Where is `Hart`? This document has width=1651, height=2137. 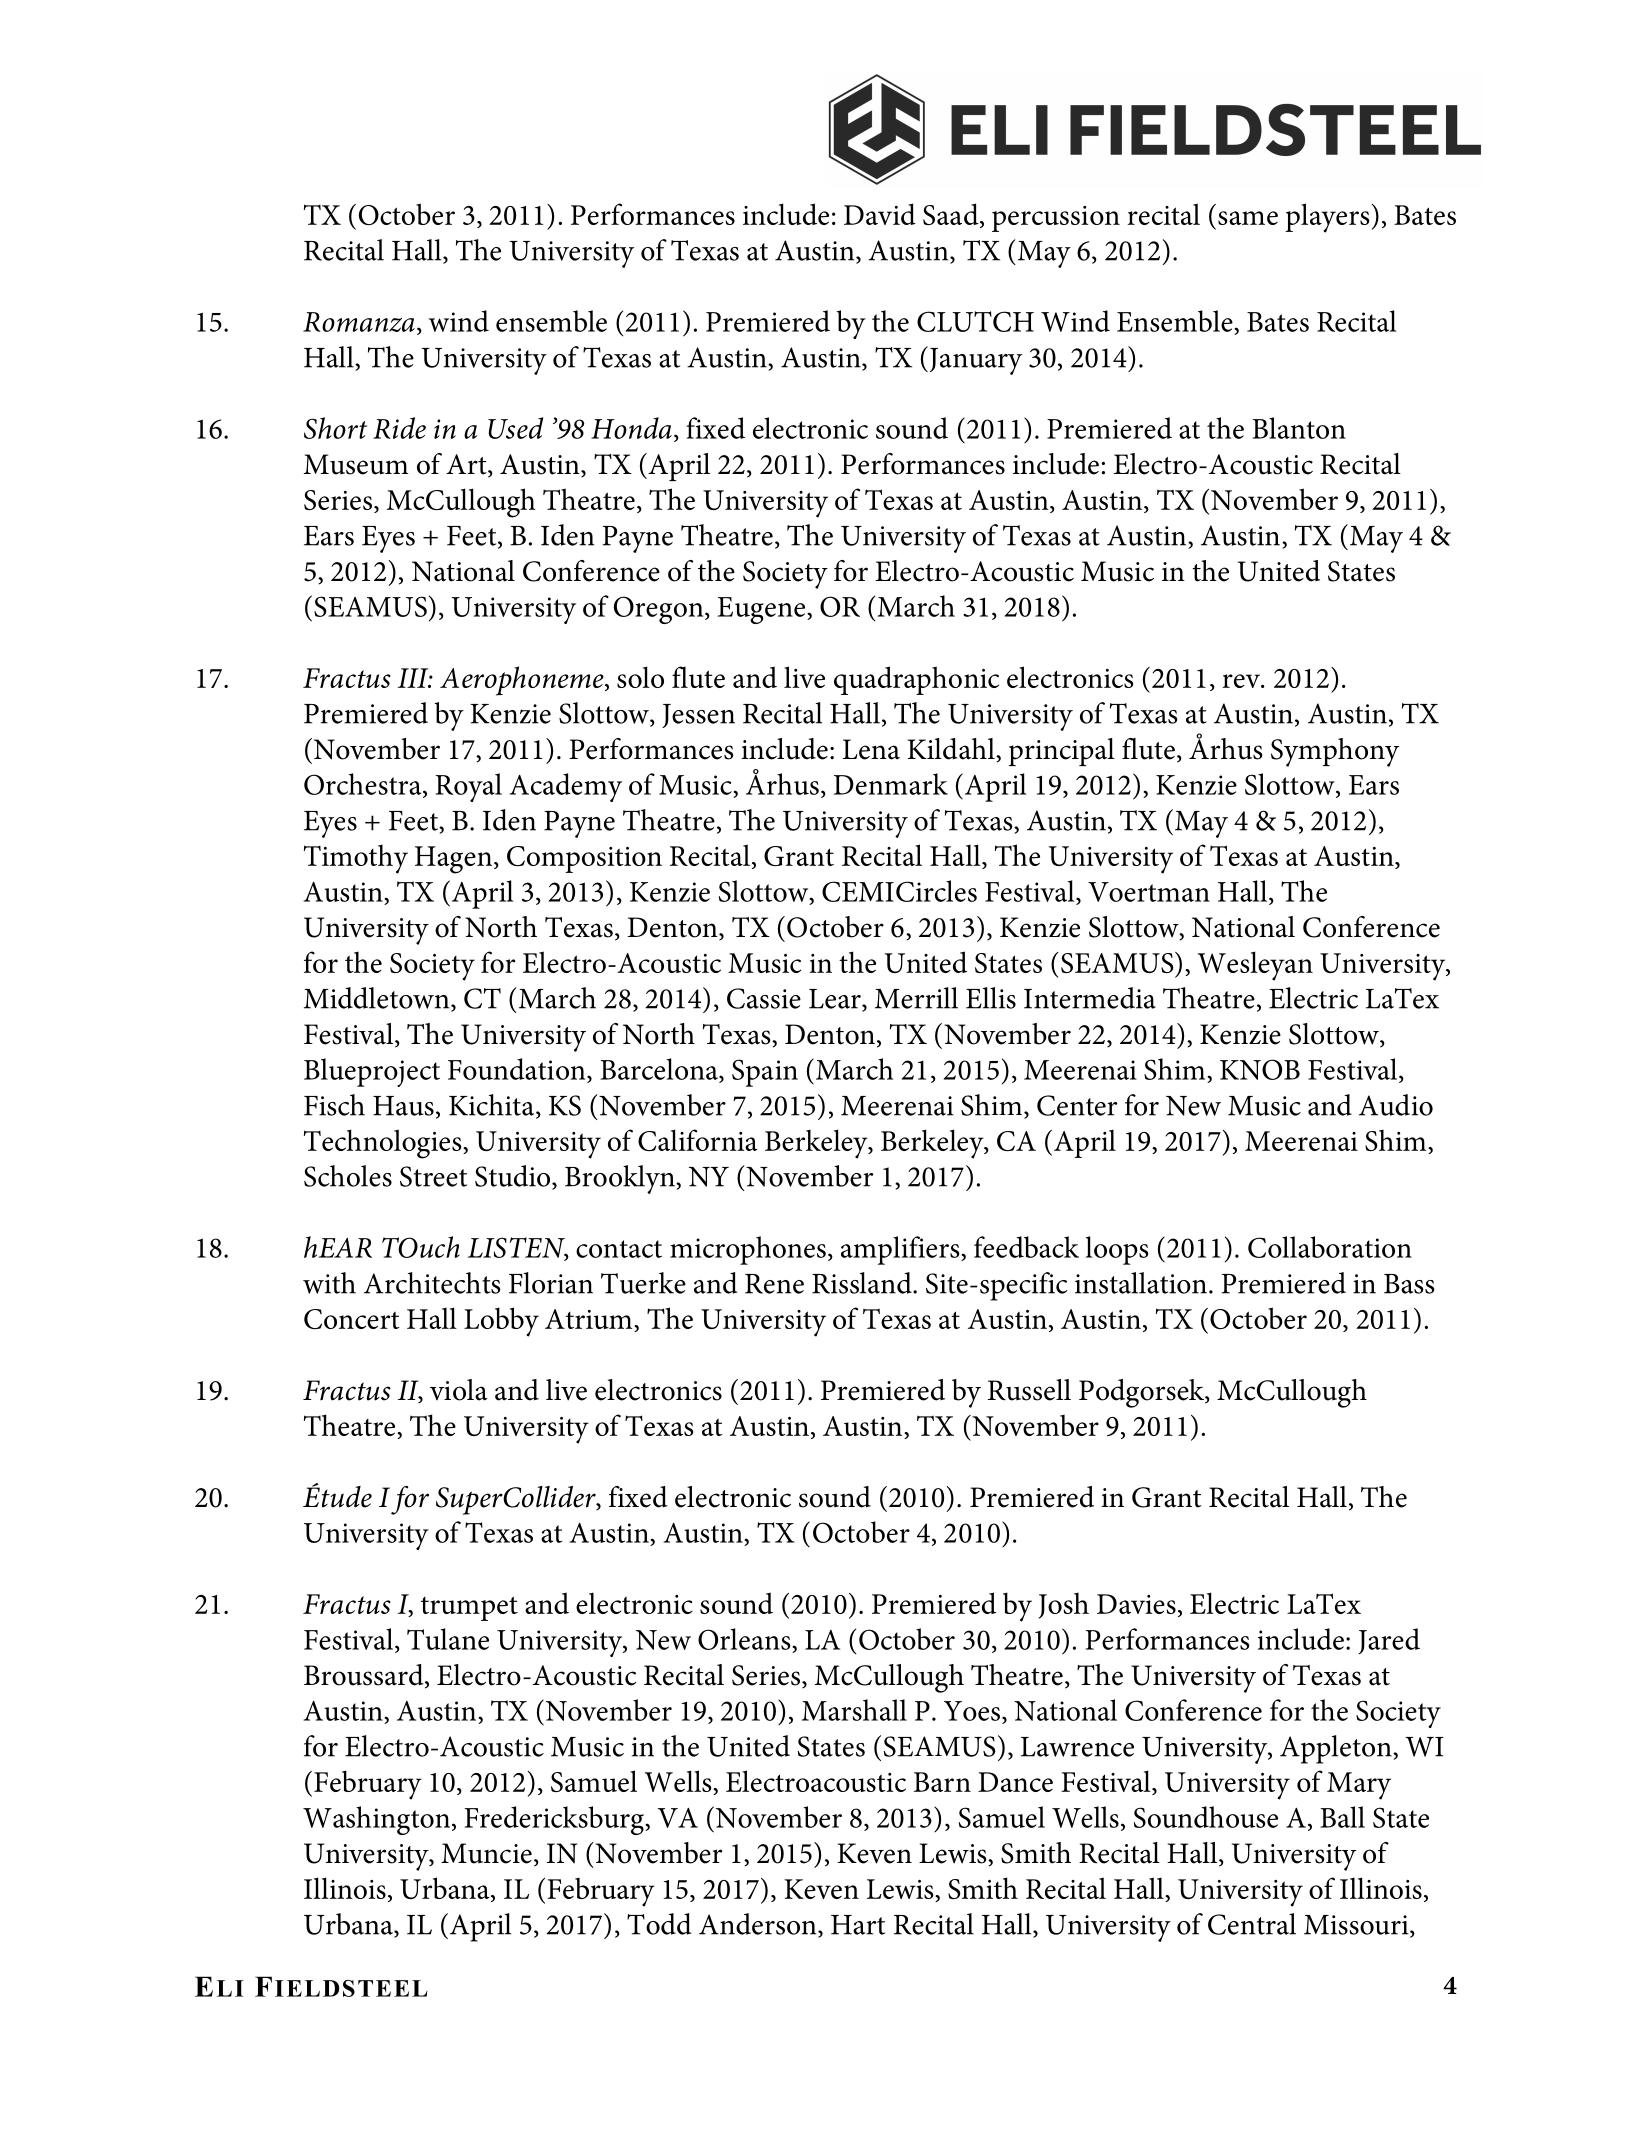
Hart is located at coordinates (858, 1925).
